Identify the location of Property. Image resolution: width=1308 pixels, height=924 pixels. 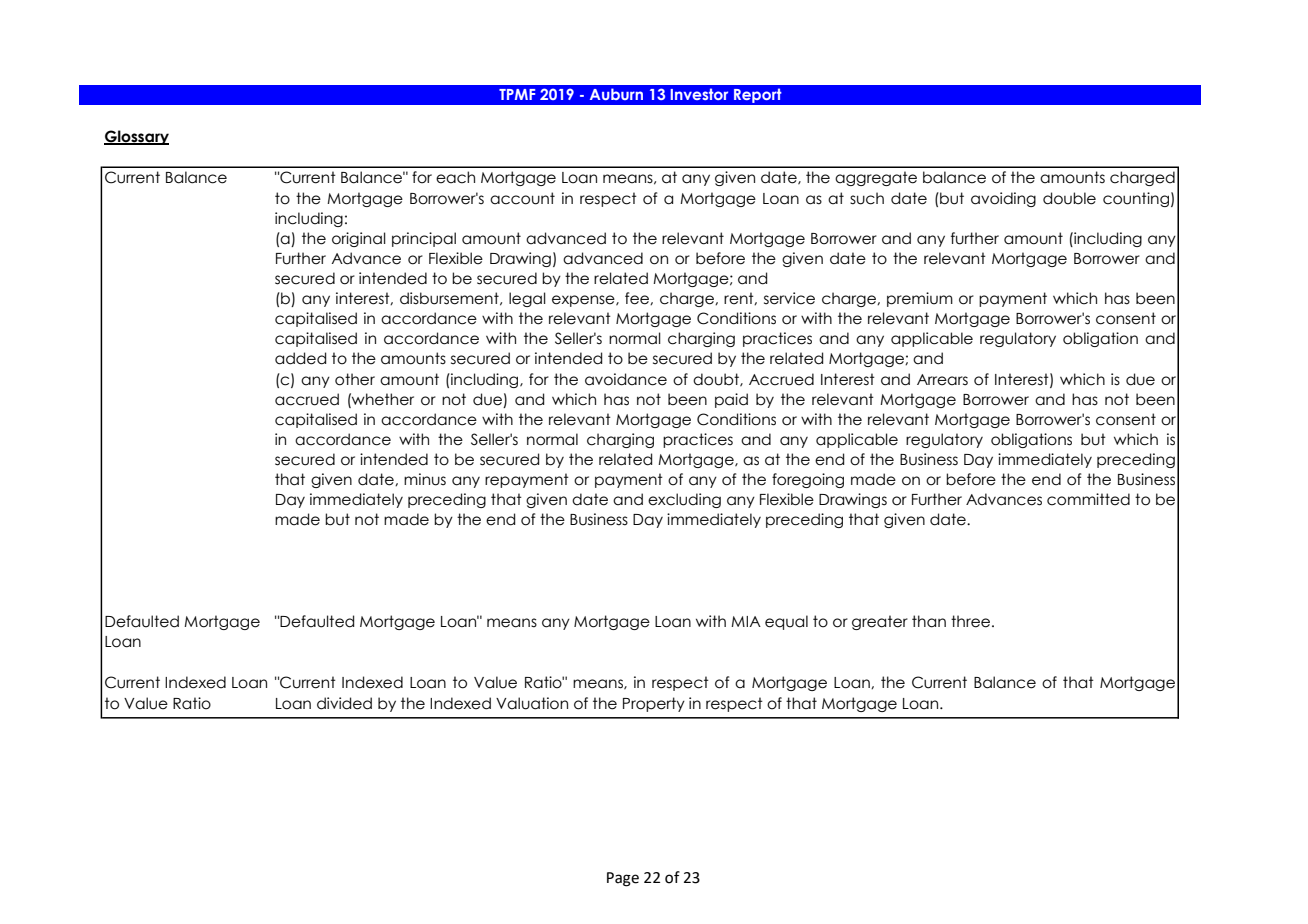
(654, 704).
